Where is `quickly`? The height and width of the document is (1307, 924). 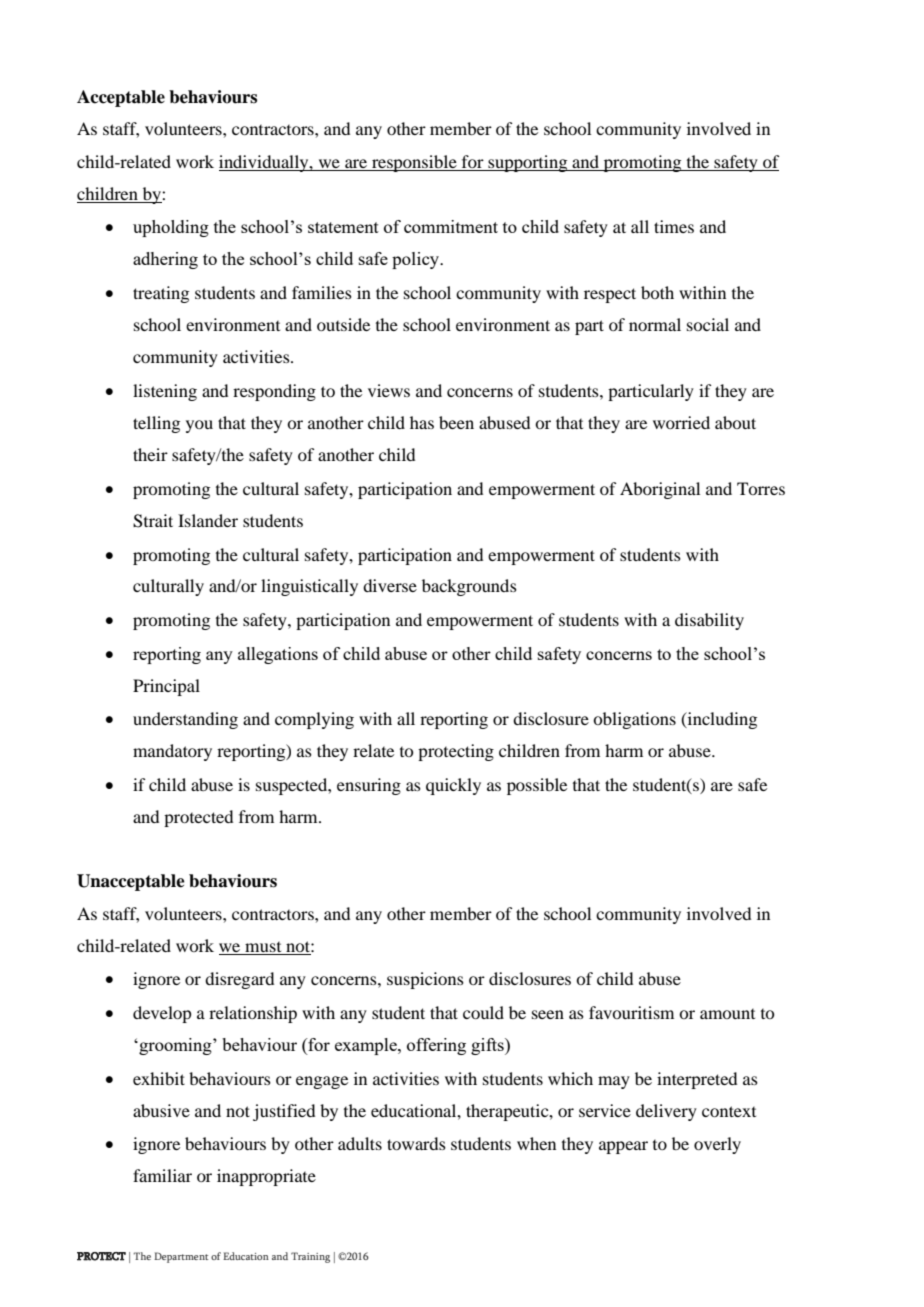 quickly is located at coordinates (453, 786).
